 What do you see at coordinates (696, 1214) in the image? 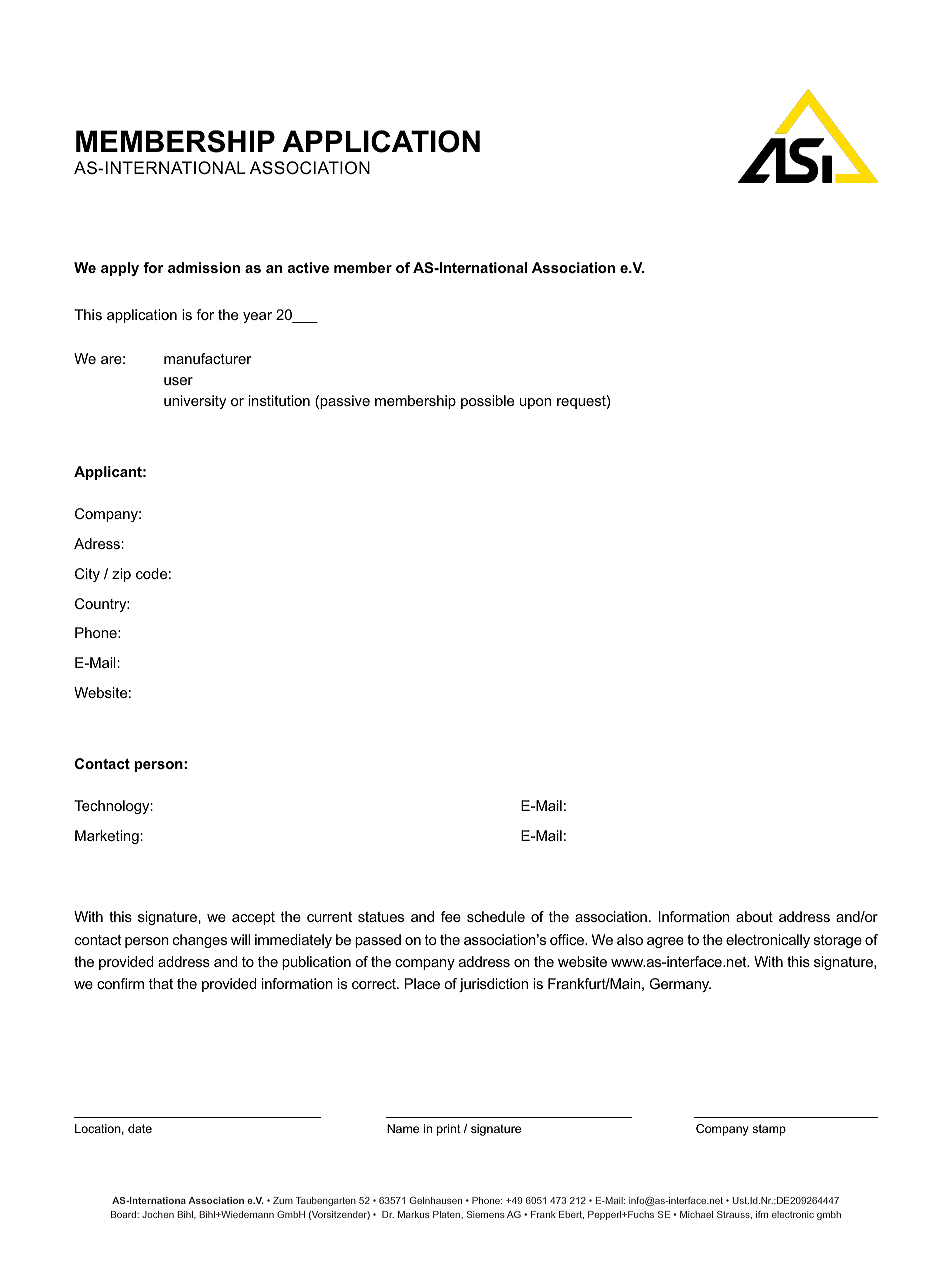
I see `Michael` at bounding box center [696, 1214].
